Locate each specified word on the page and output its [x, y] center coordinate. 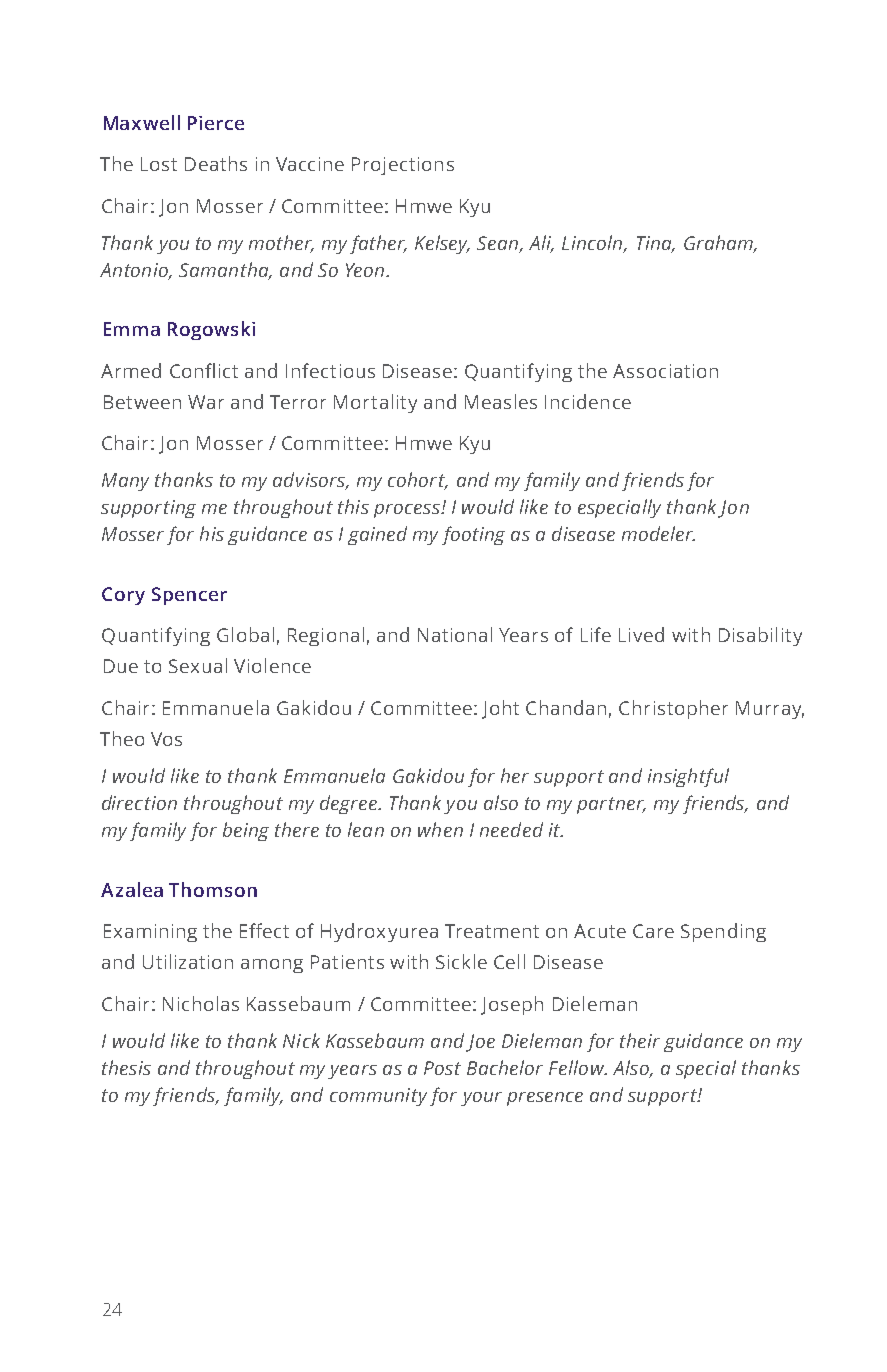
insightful [688, 777]
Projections [403, 166]
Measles [501, 401]
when [440, 829]
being [246, 831]
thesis [126, 1067]
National [455, 634]
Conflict [204, 370]
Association [665, 371]
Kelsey [442, 244]
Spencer [189, 596]
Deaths [216, 163]
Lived [641, 634]
